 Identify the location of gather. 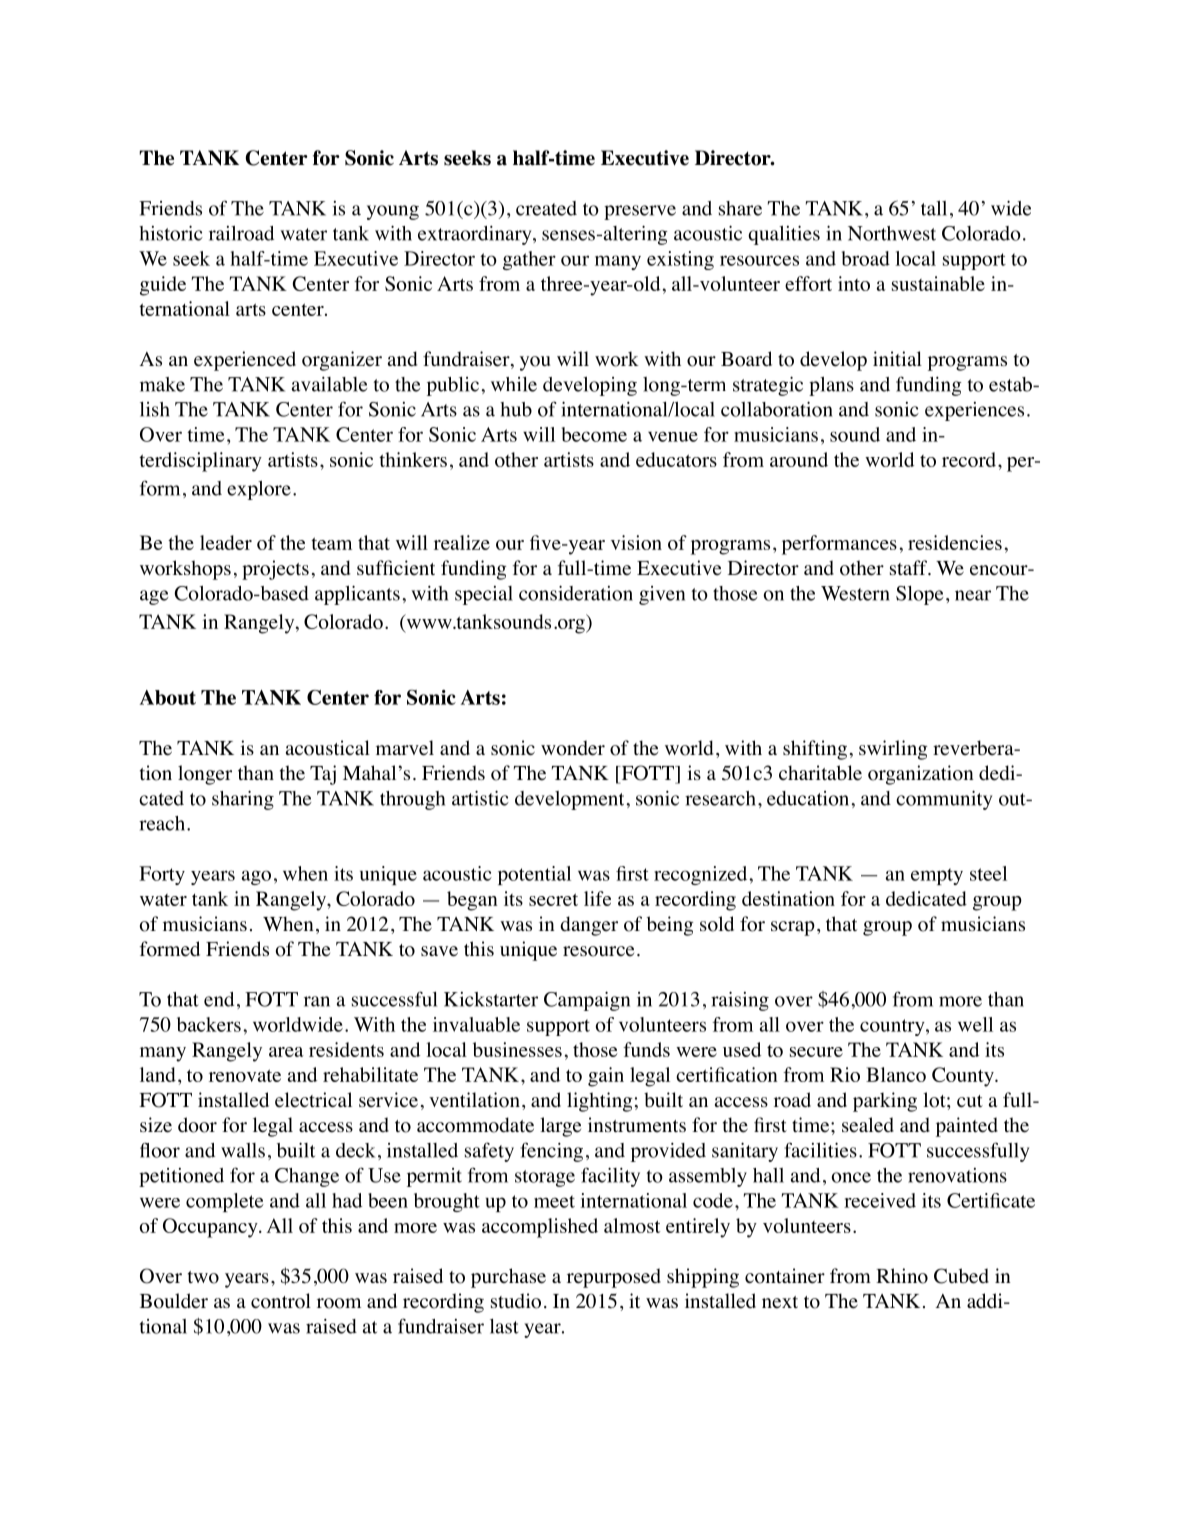
(529, 260).
